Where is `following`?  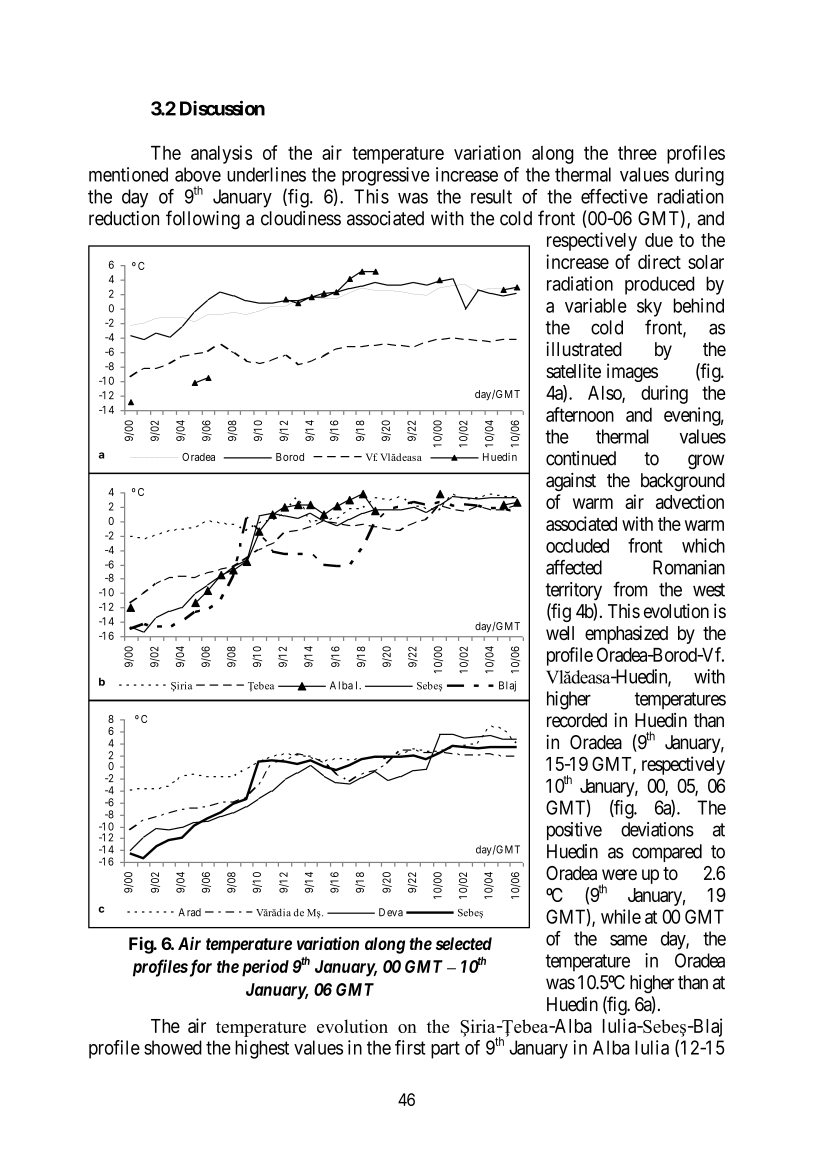
following is located at coordinates (203, 220).
